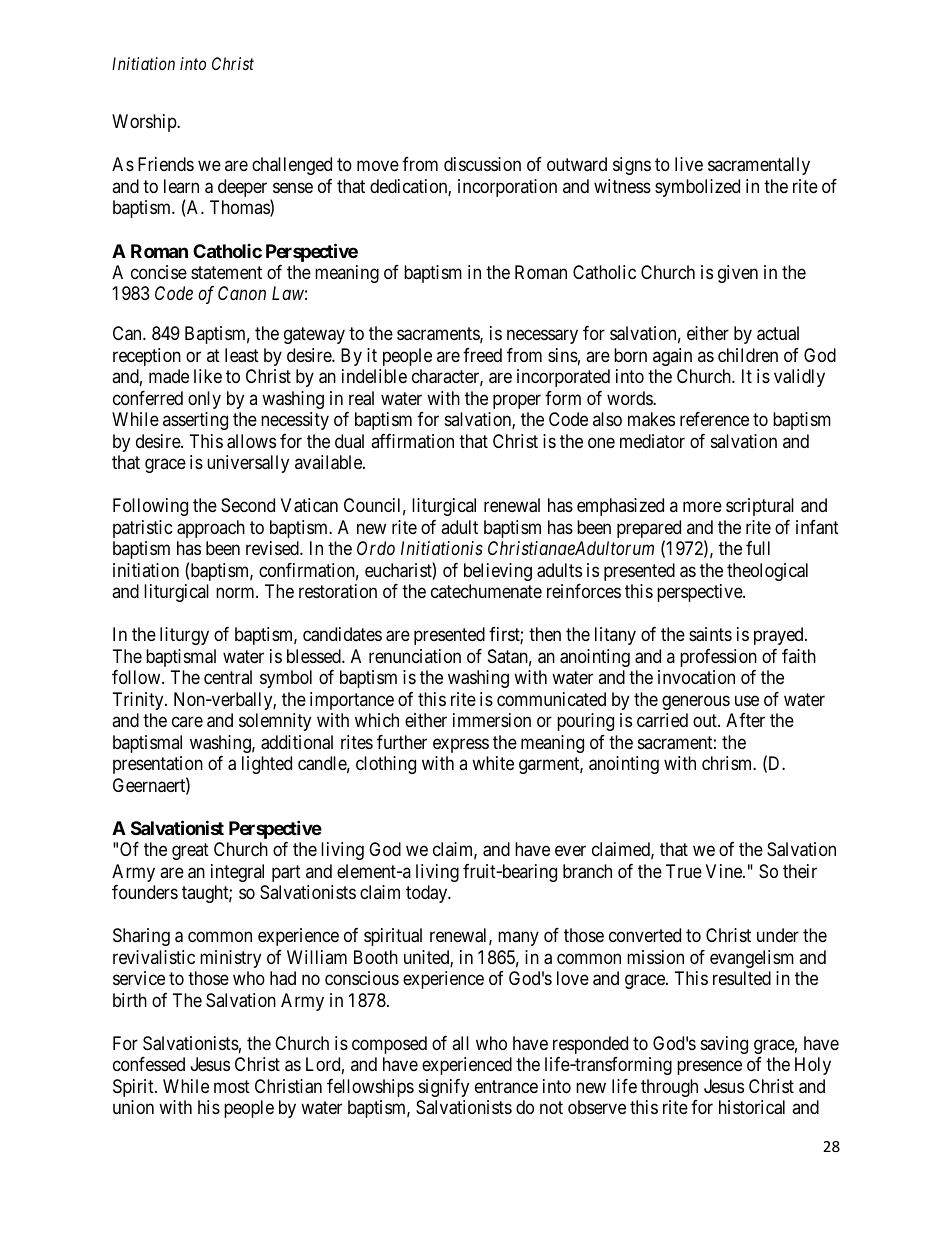 The image size is (952, 1233). I want to click on live, so click(689, 164).
